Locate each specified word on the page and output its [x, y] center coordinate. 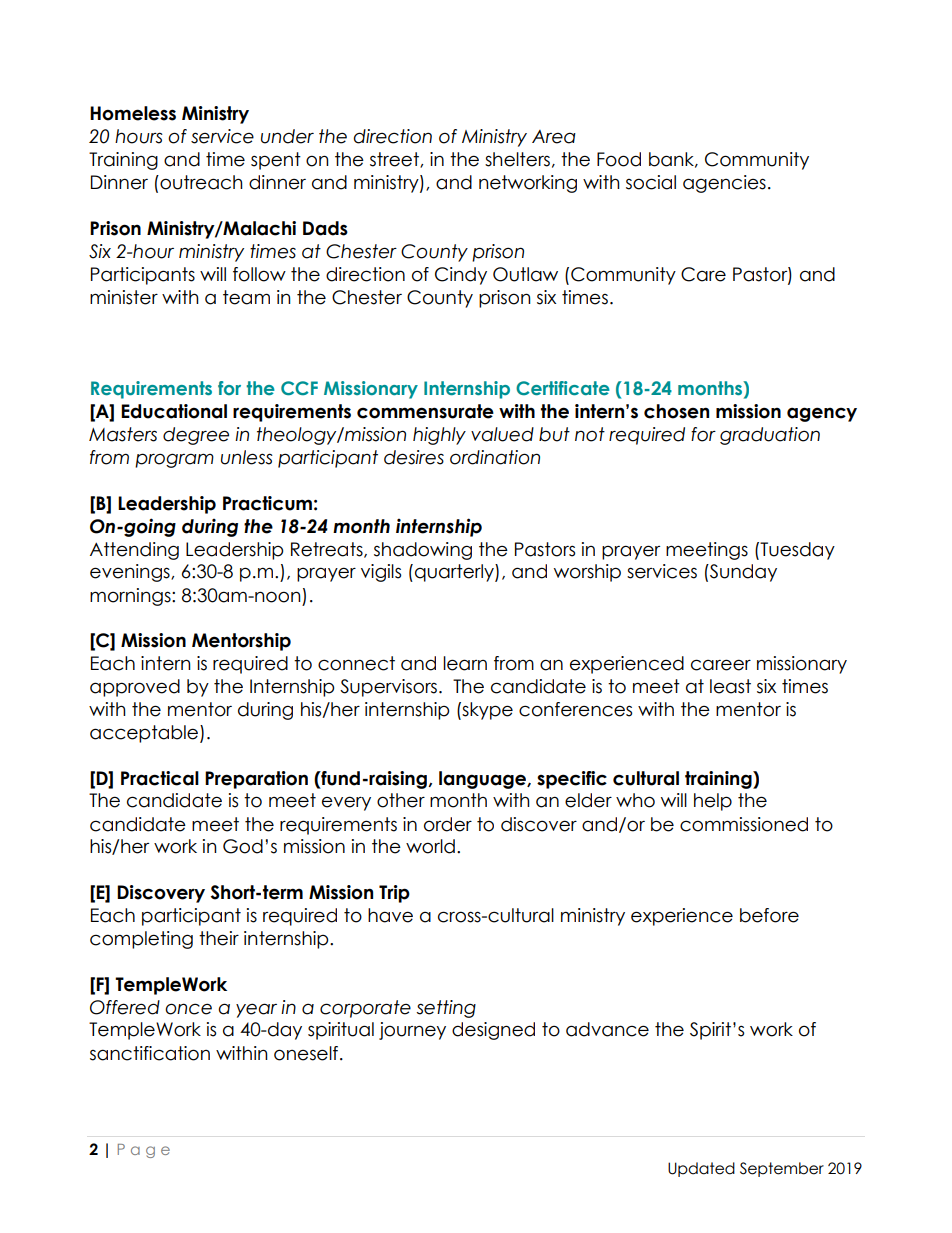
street [395, 160]
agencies [724, 184]
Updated [701, 1169]
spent [276, 161]
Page [144, 1151]
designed [493, 1031]
